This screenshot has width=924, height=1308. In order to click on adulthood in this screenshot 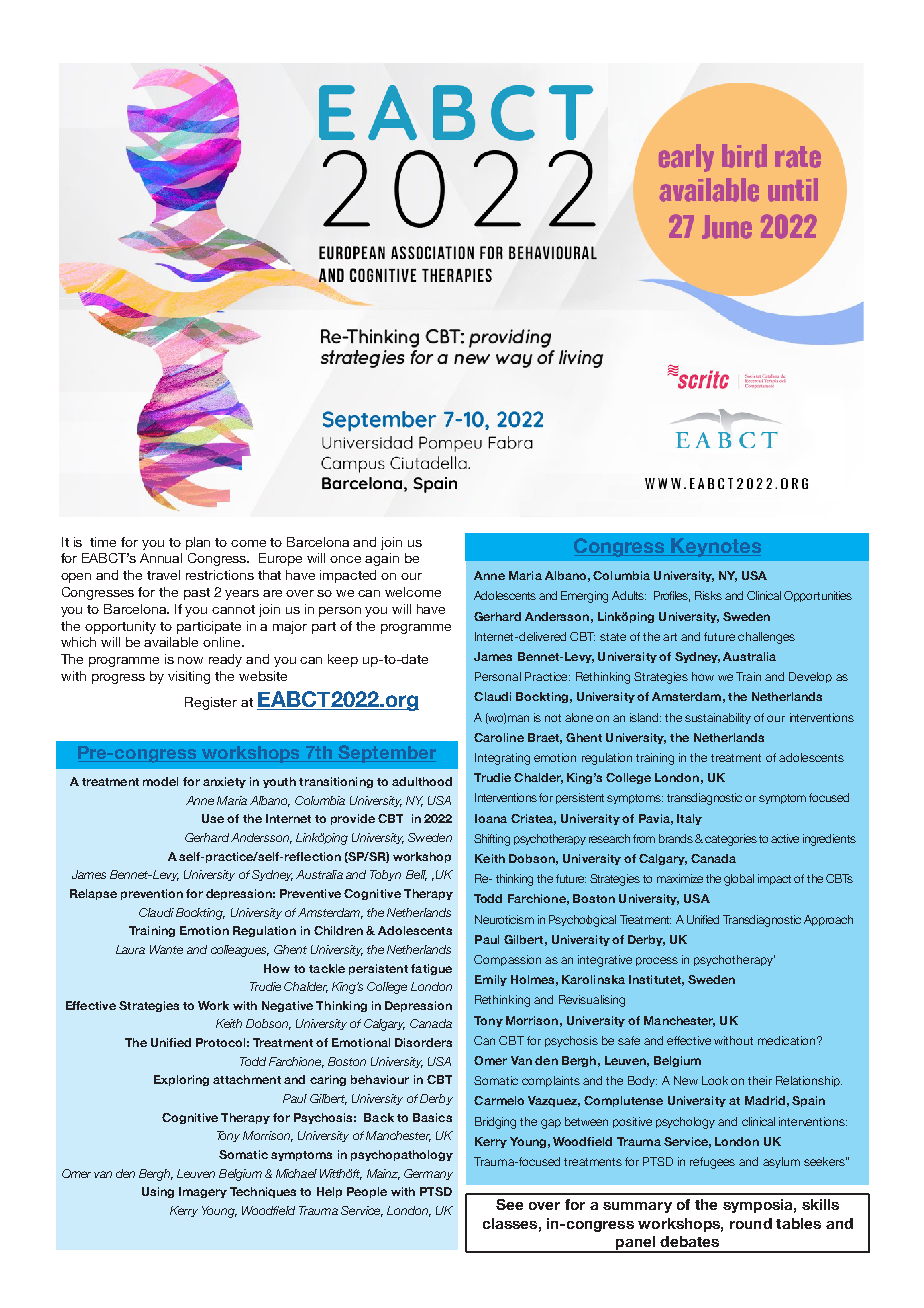, I will do `click(422, 781)`.
